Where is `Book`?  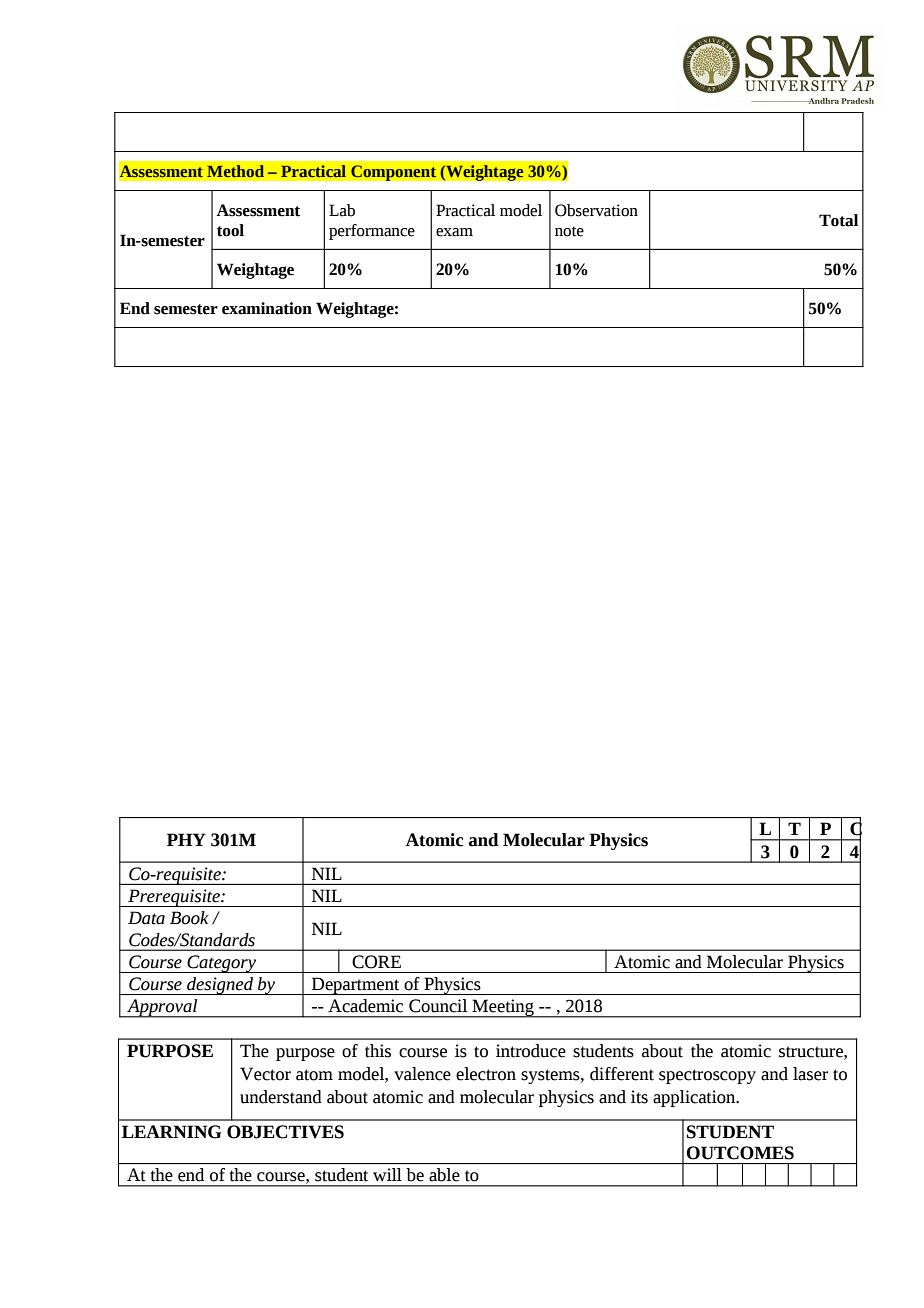 Book is located at coordinates (189, 918).
